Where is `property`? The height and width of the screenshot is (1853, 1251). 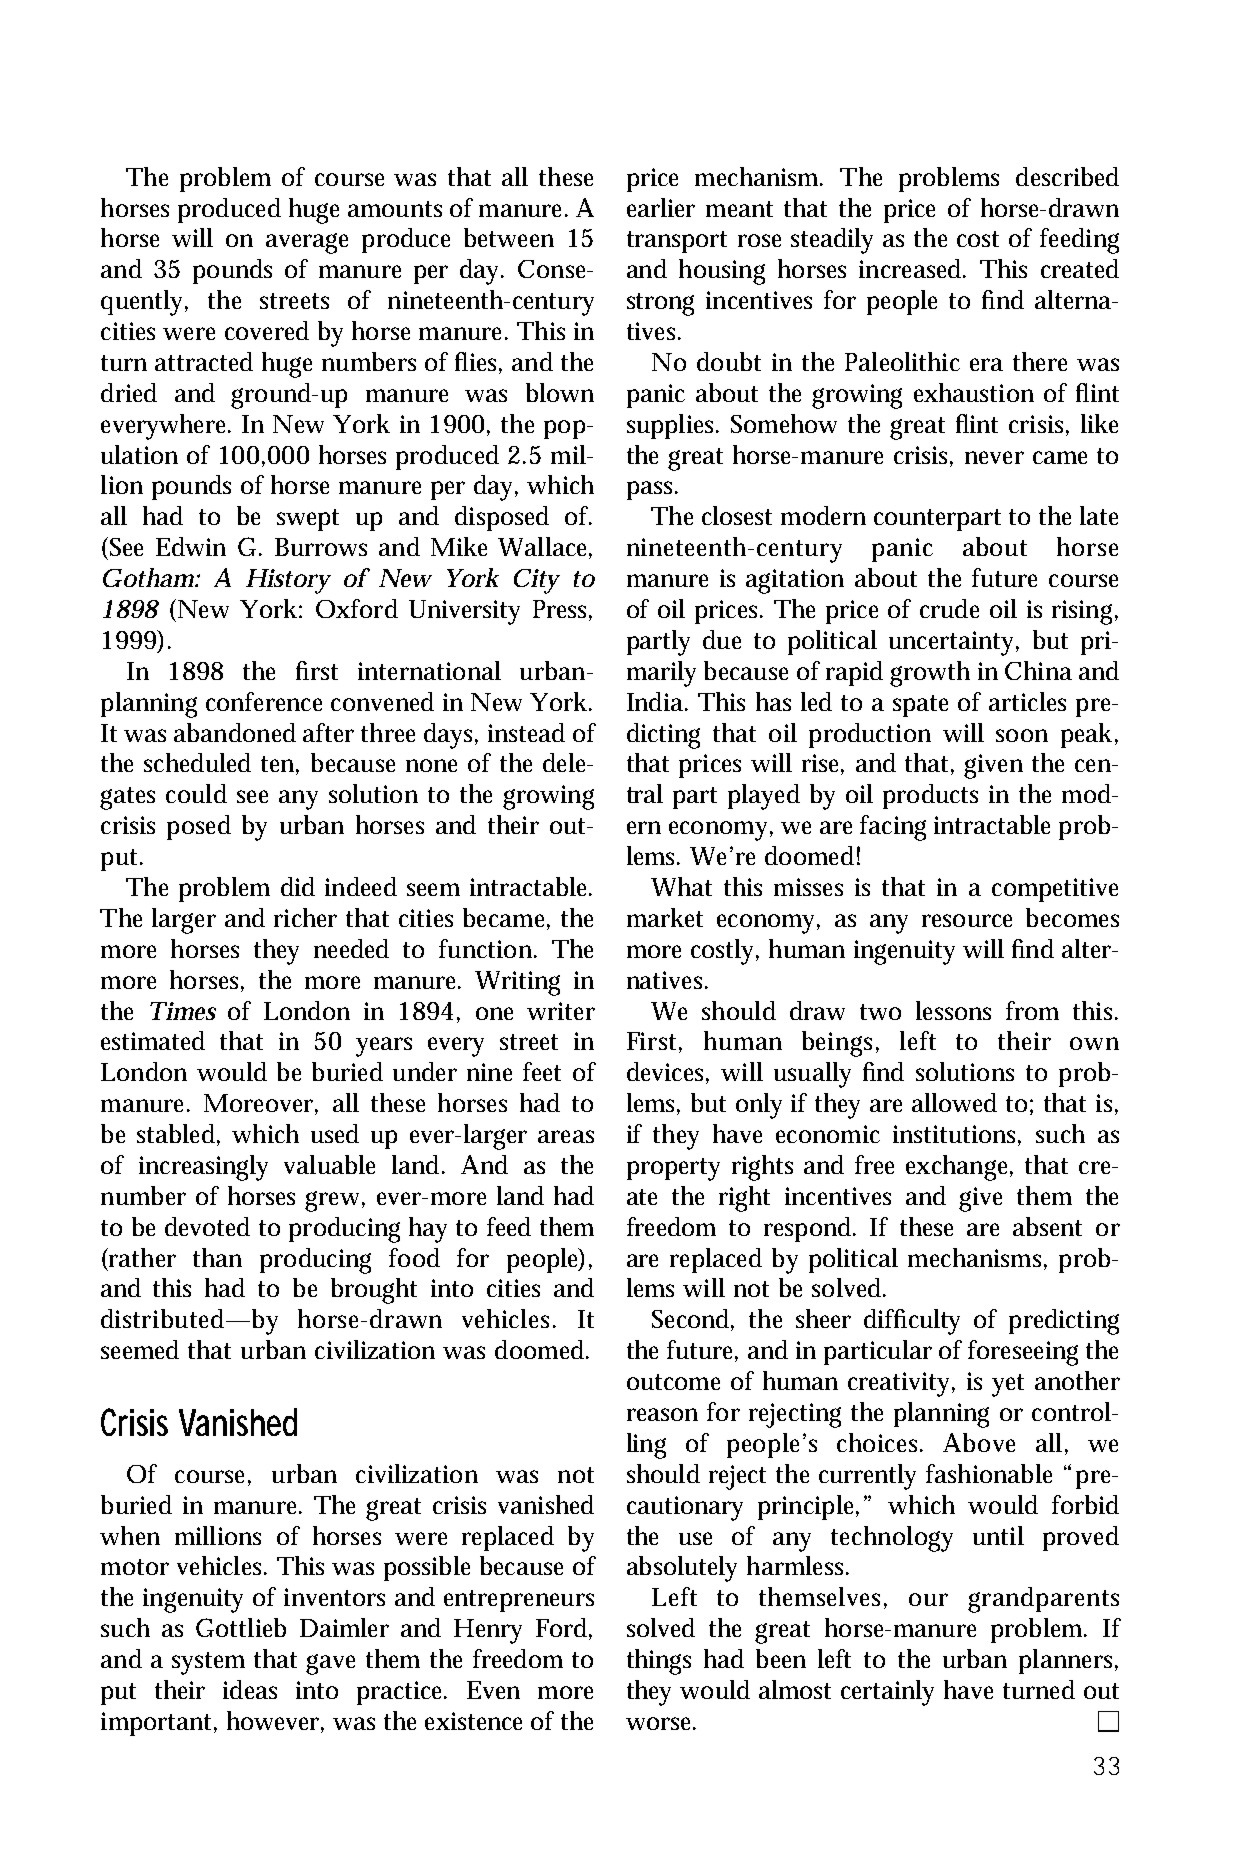
property is located at coordinates (673, 1169).
